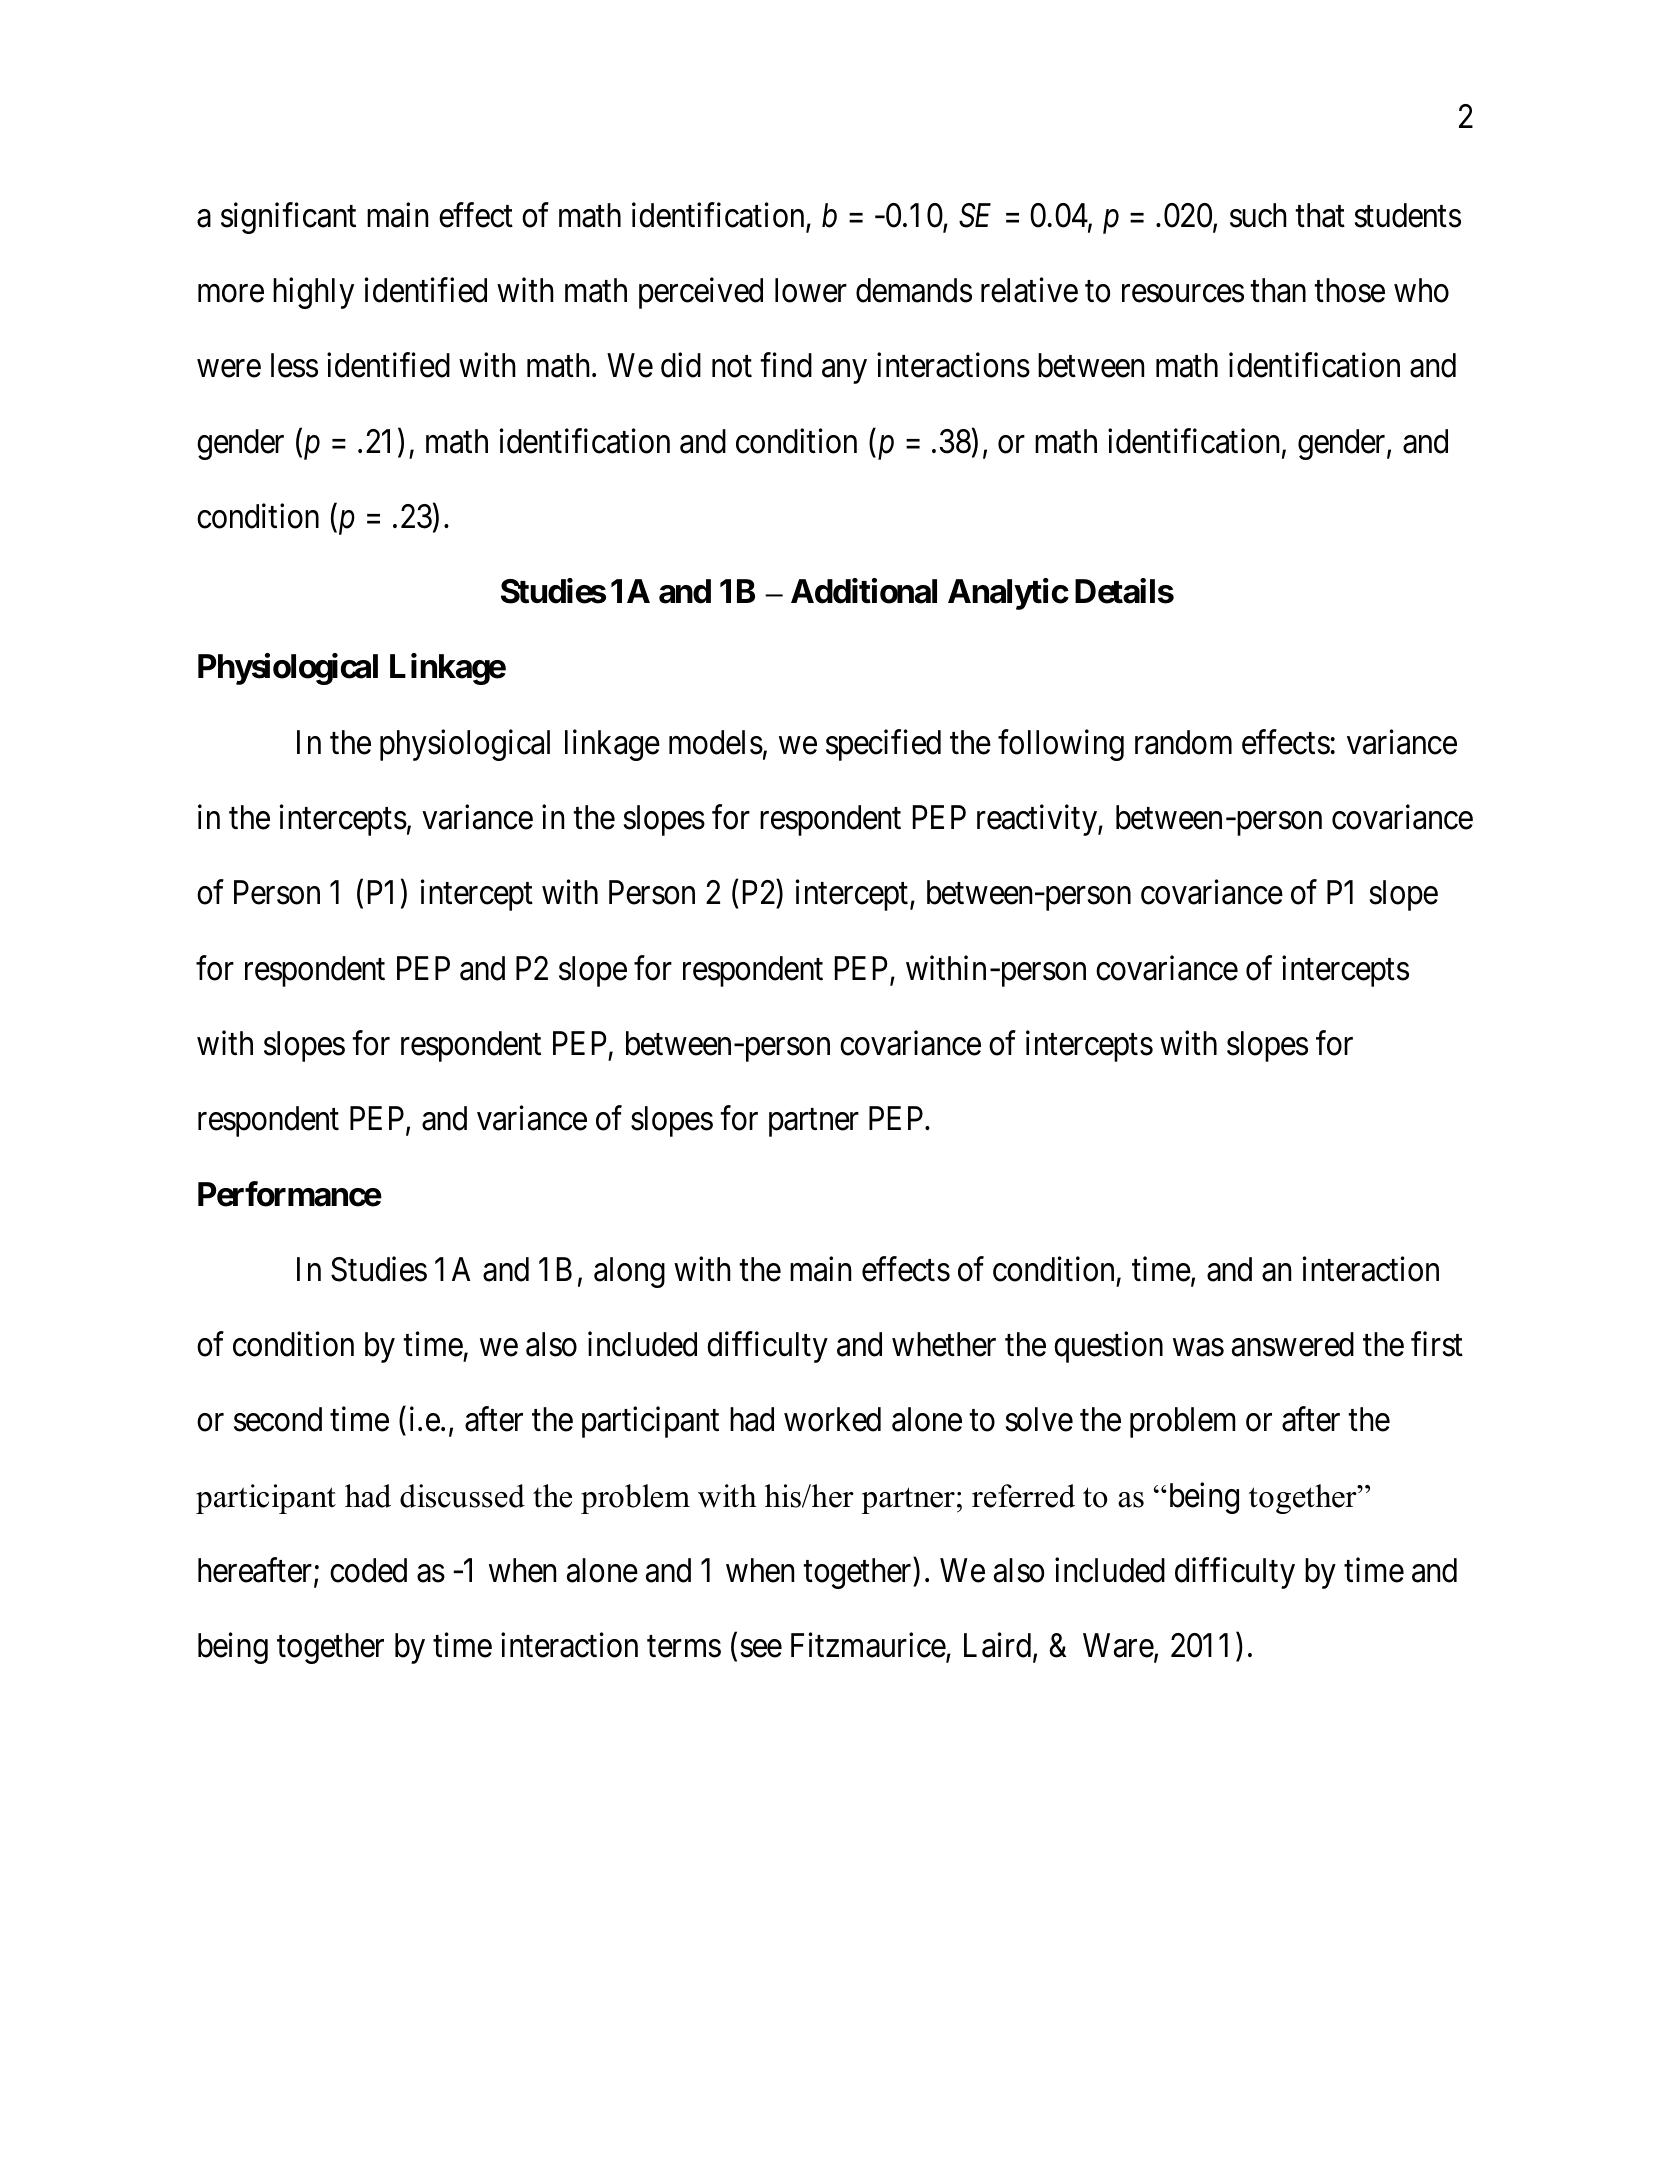 The image size is (1669, 2160). Describe the element at coordinates (869, 1647) in the screenshot. I see `Fitzmaurice` at that location.
